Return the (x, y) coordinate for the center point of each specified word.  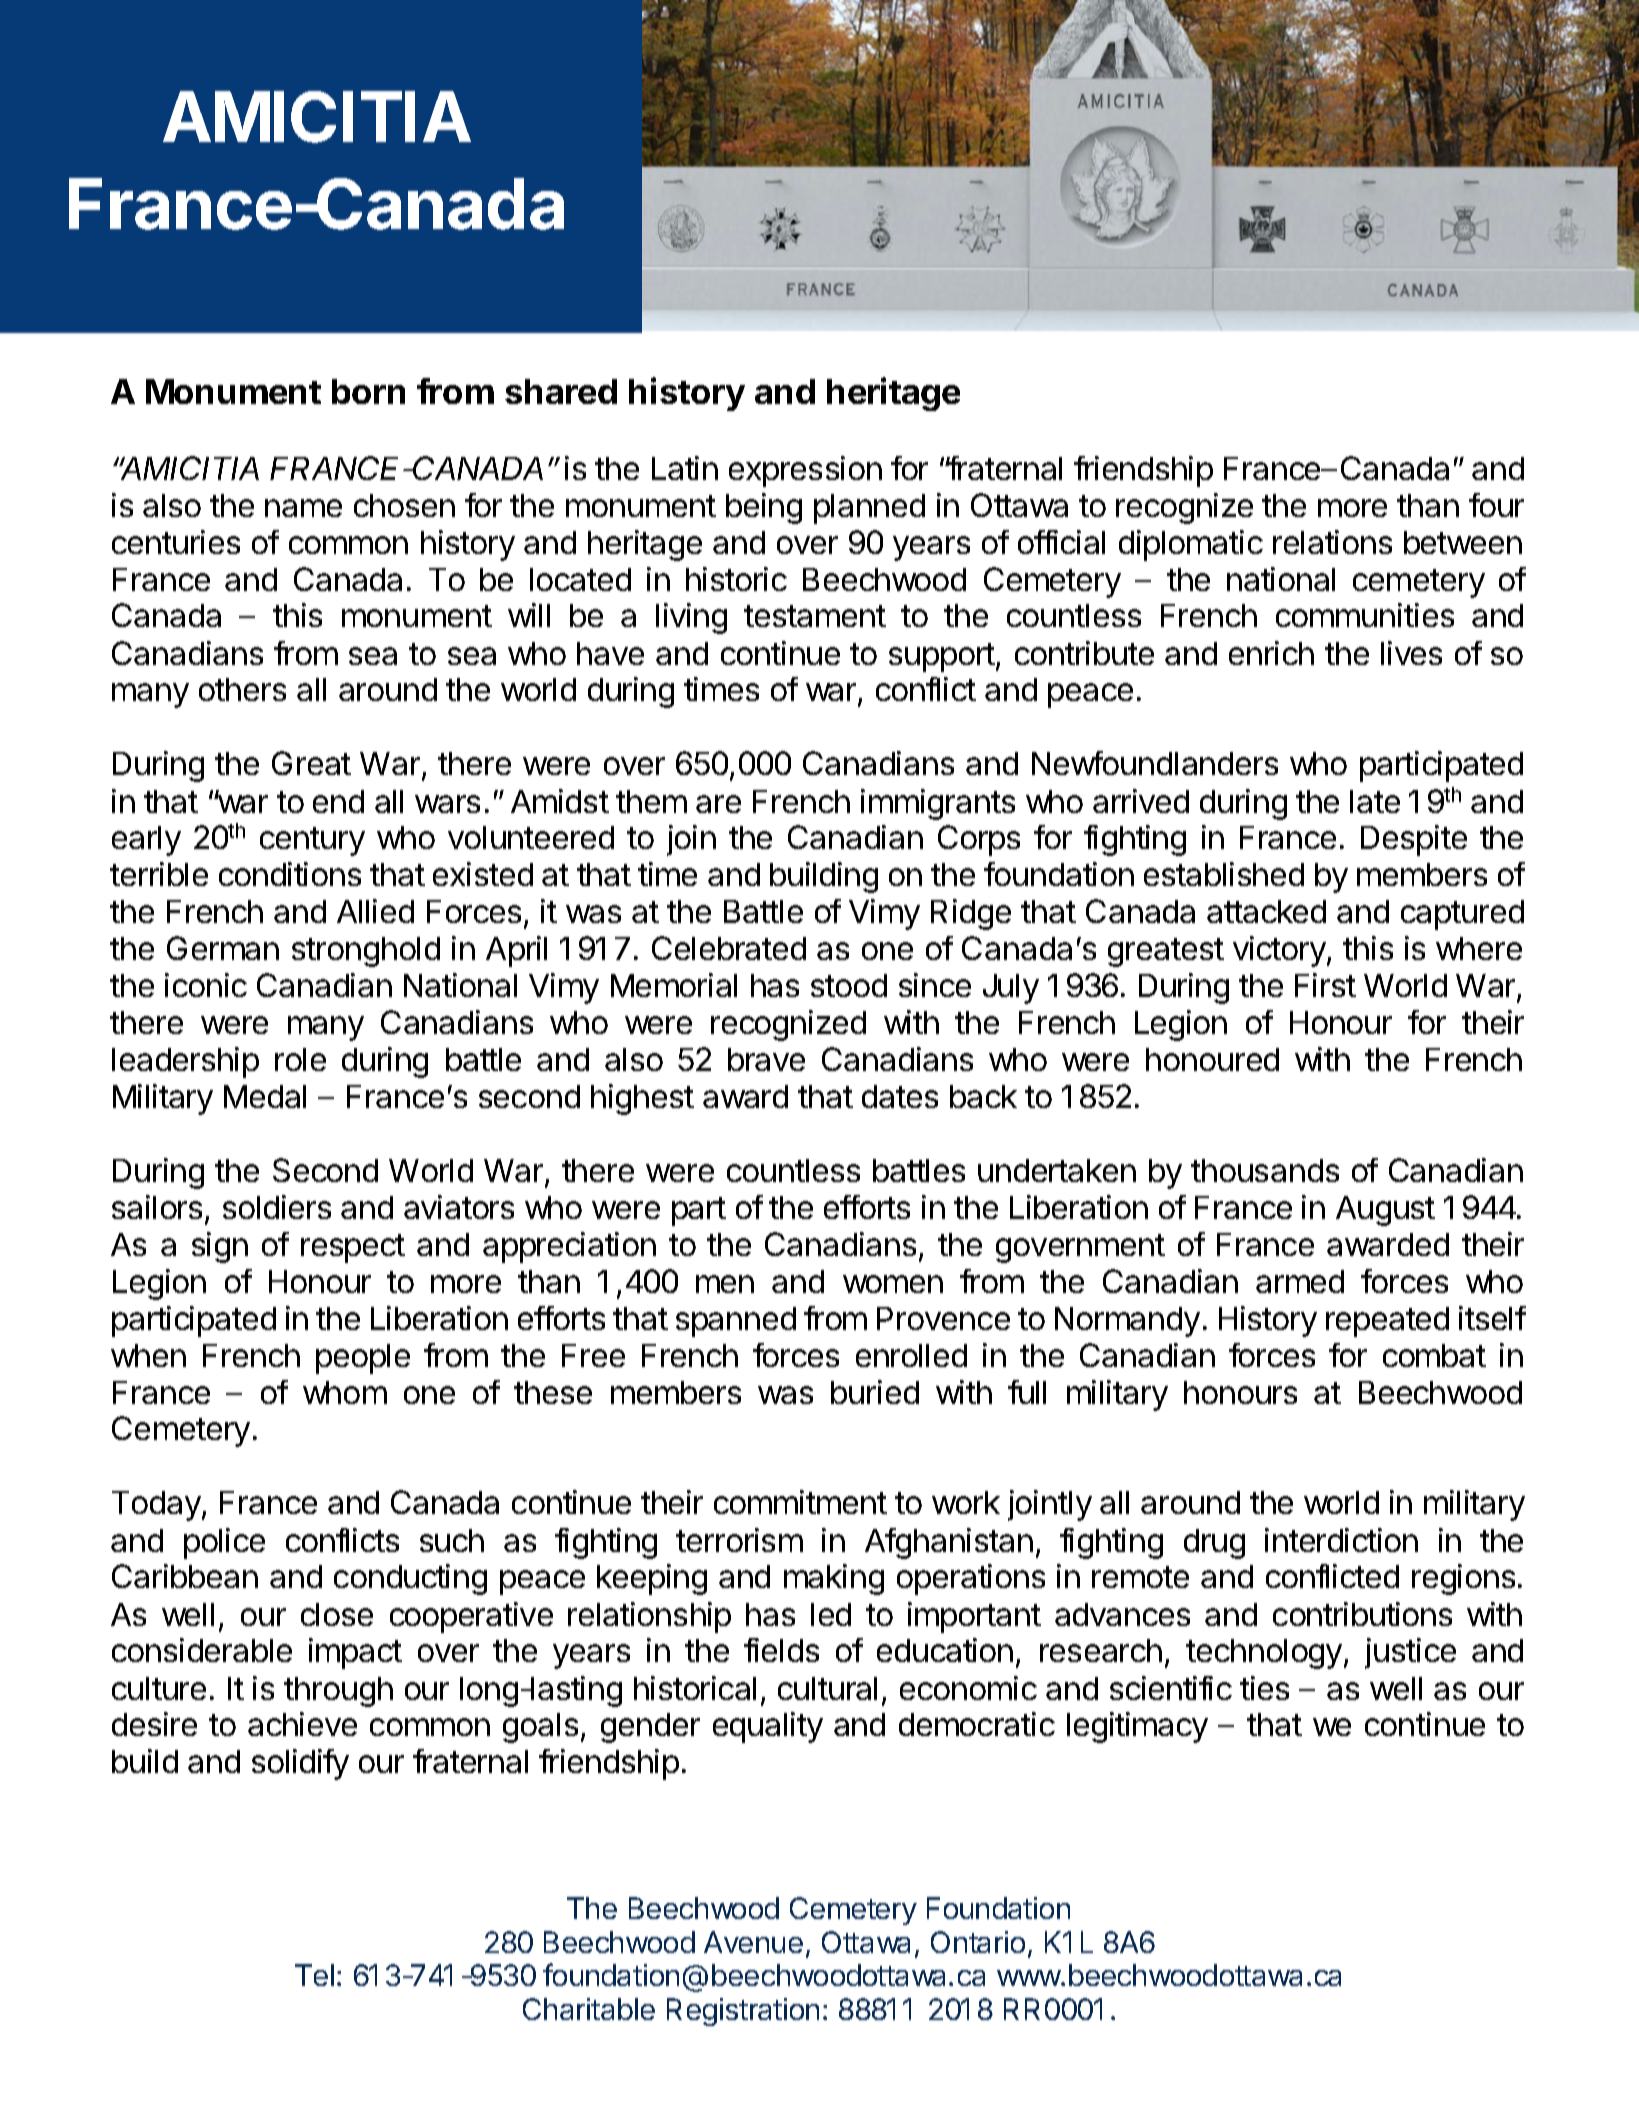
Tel (314, 1975)
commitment (800, 1502)
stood (849, 985)
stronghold (366, 952)
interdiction (1341, 1540)
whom (345, 1392)
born (368, 391)
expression (805, 471)
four (1496, 505)
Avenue (753, 1942)
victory (1279, 951)
